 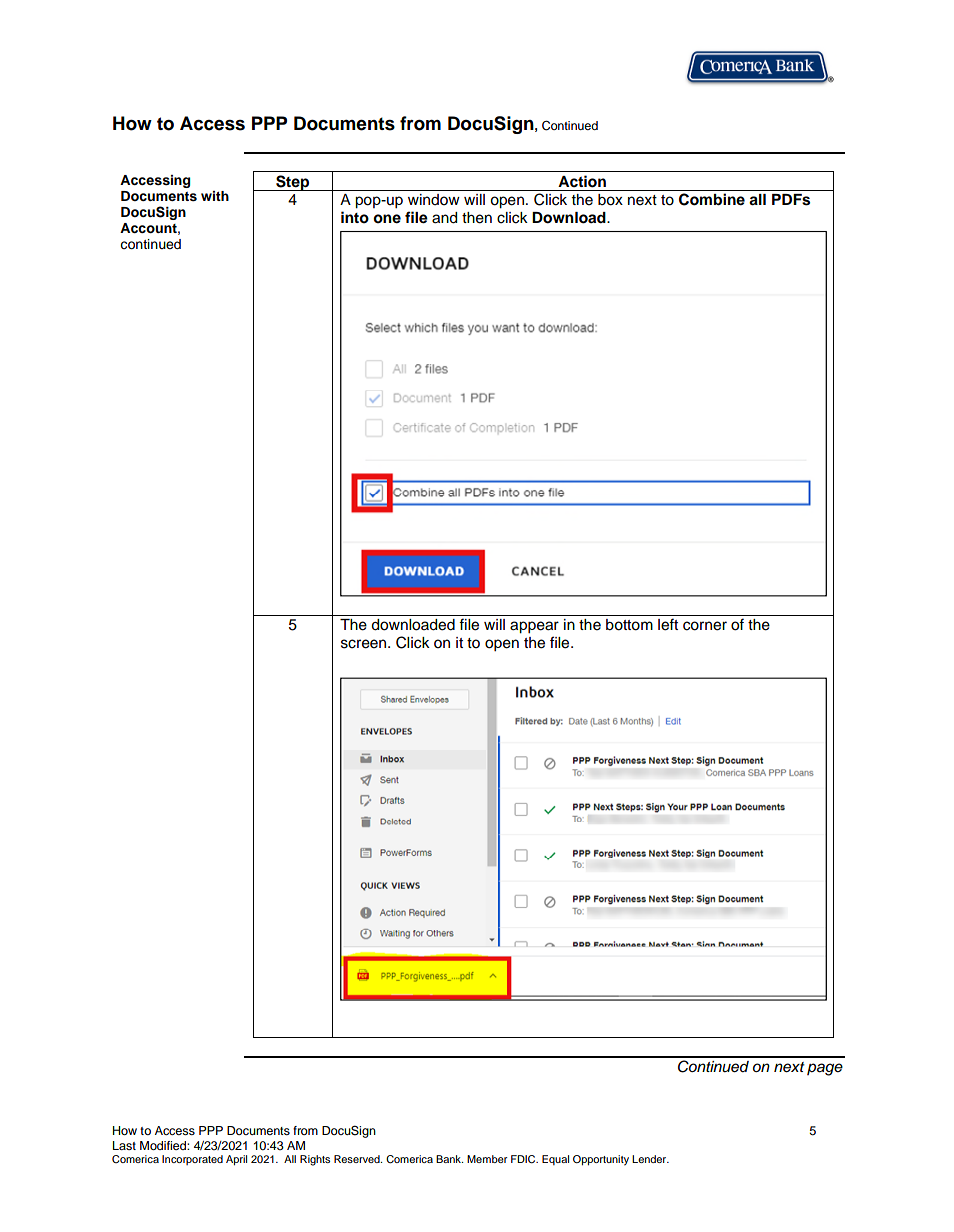 I want to click on then, so click(x=477, y=218).
